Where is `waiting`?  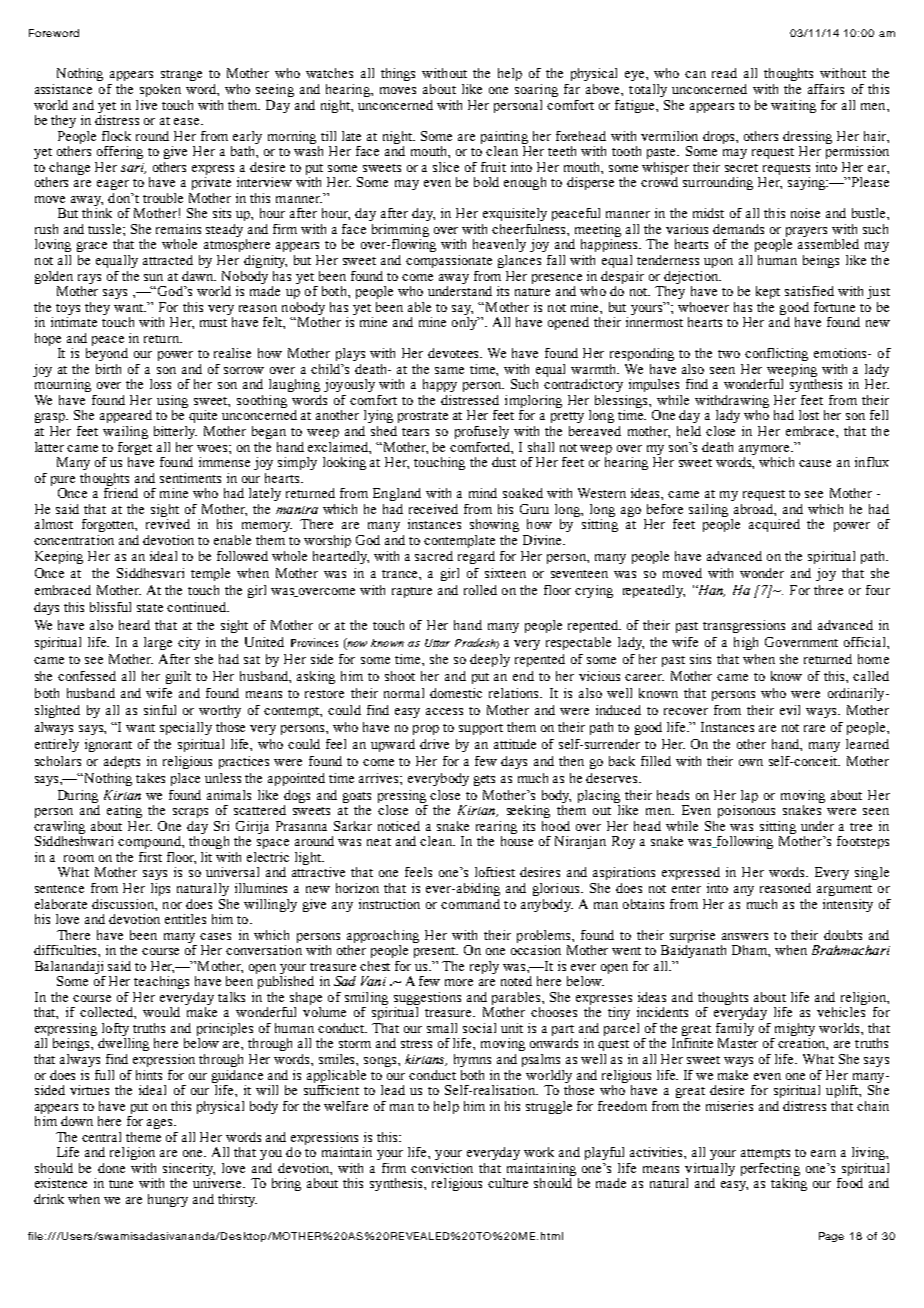
waiting is located at coordinates (793, 106).
